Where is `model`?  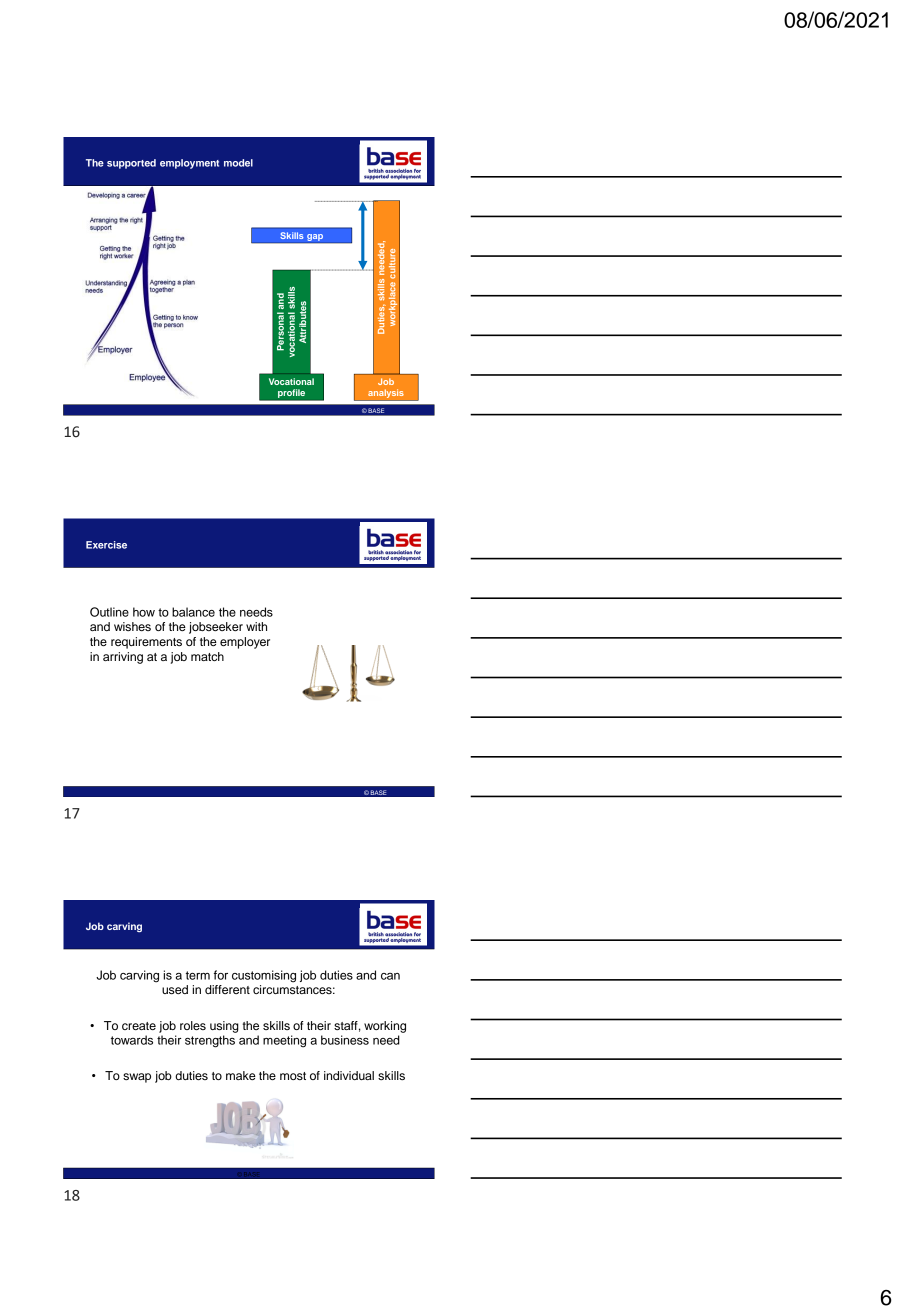 model is located at coordinates (238, 163).
